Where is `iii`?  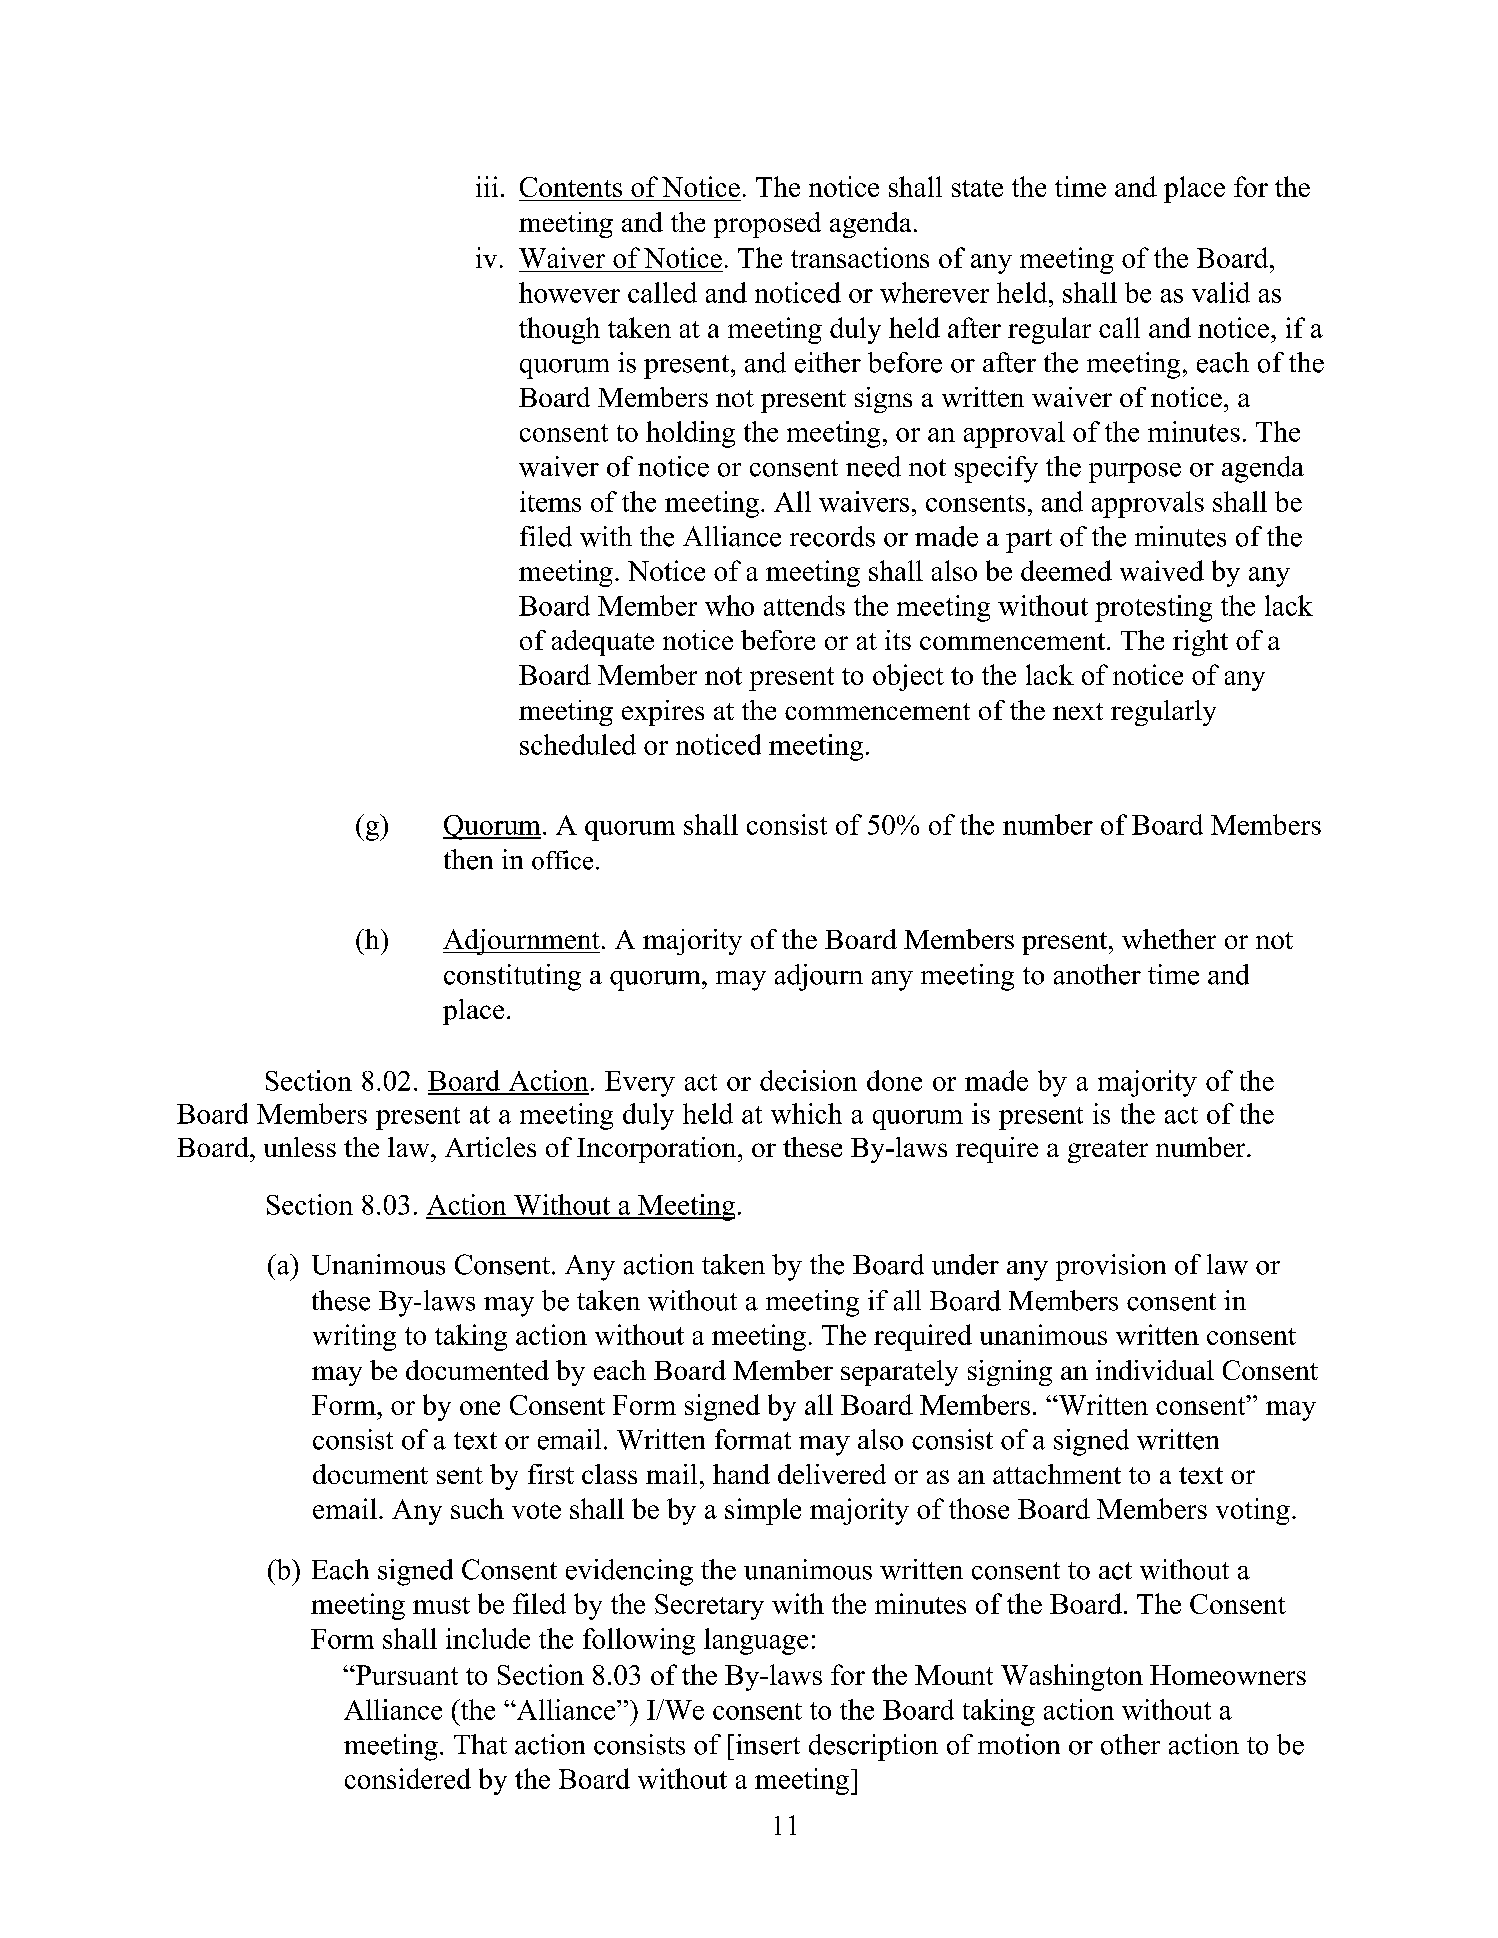
iii is located at coordinates (487, 186).
